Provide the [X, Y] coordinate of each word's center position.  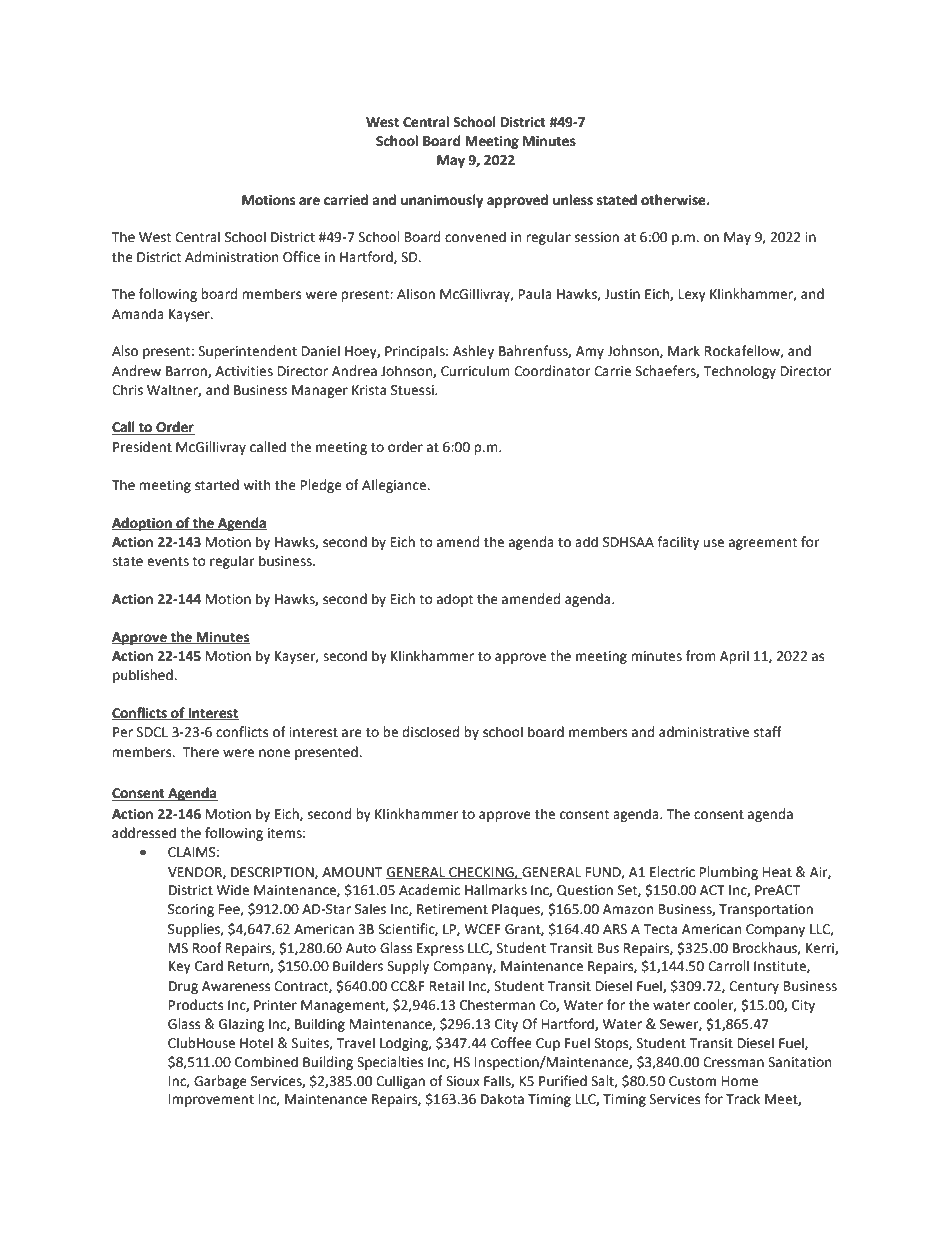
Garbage [220, 1082]
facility [678, 543]
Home [740, 1081]
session [597, 237]
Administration [231, 257]
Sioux [463, 1081]
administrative [704, 732]
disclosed [430, 732]
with [256, 485]
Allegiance [395, 486]
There [200, 752]
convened [475, 237]
